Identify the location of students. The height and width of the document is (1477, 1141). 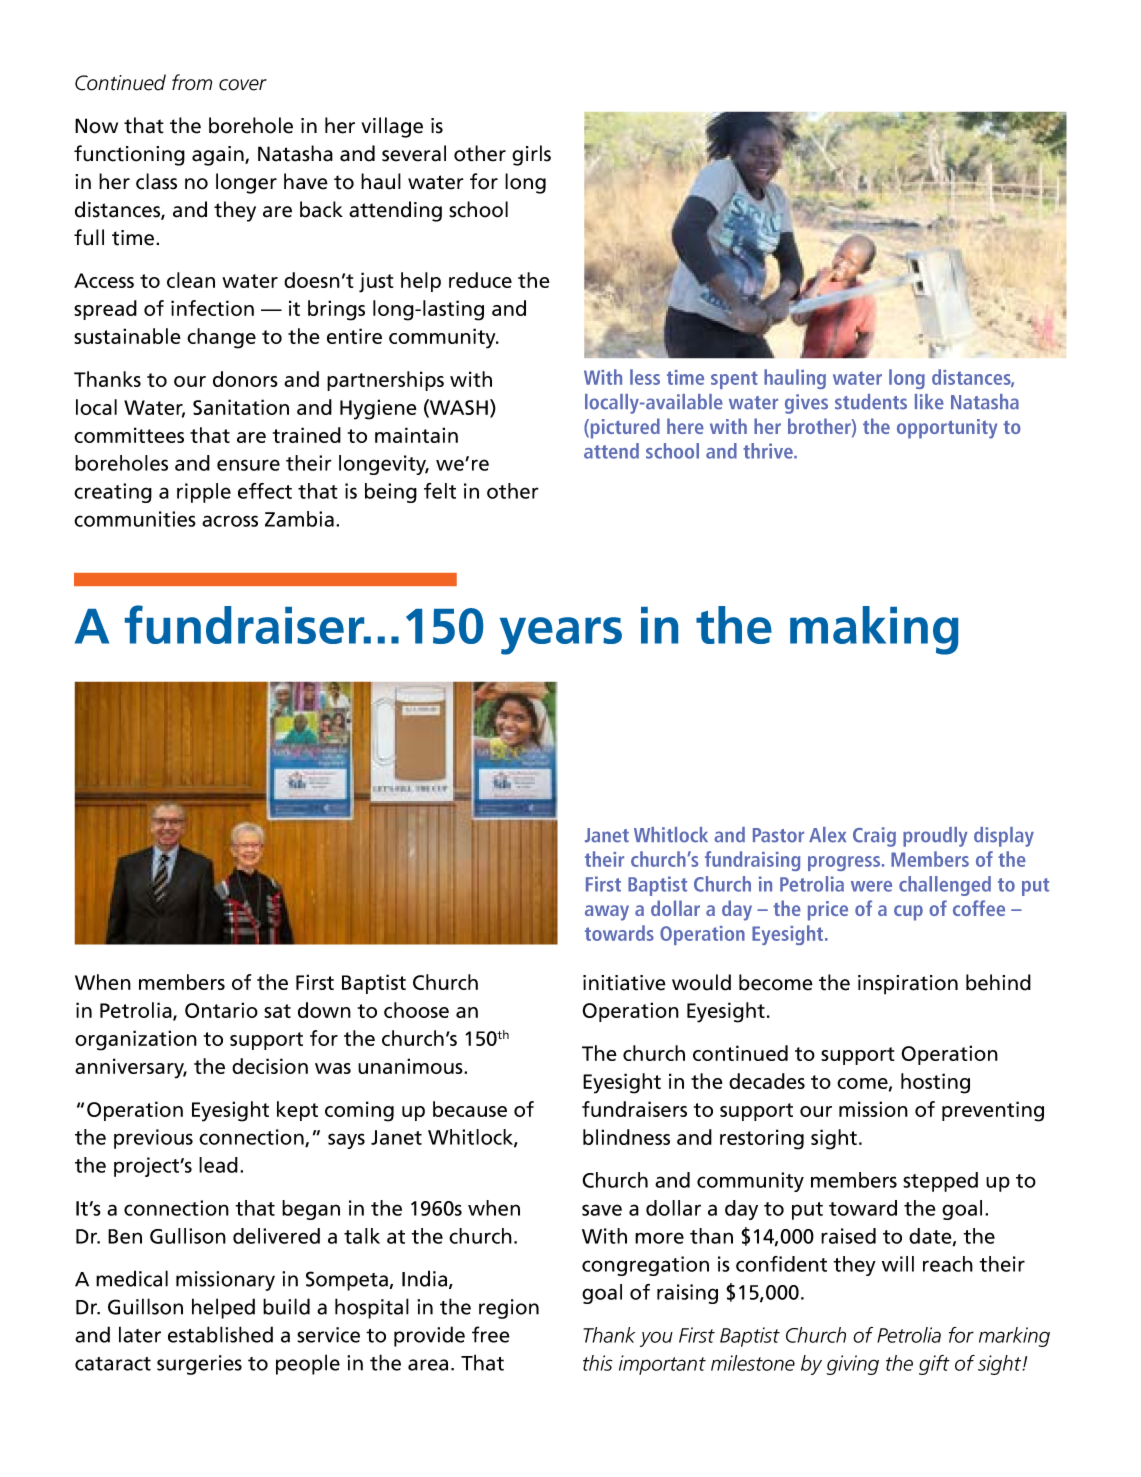
(871, 402).
